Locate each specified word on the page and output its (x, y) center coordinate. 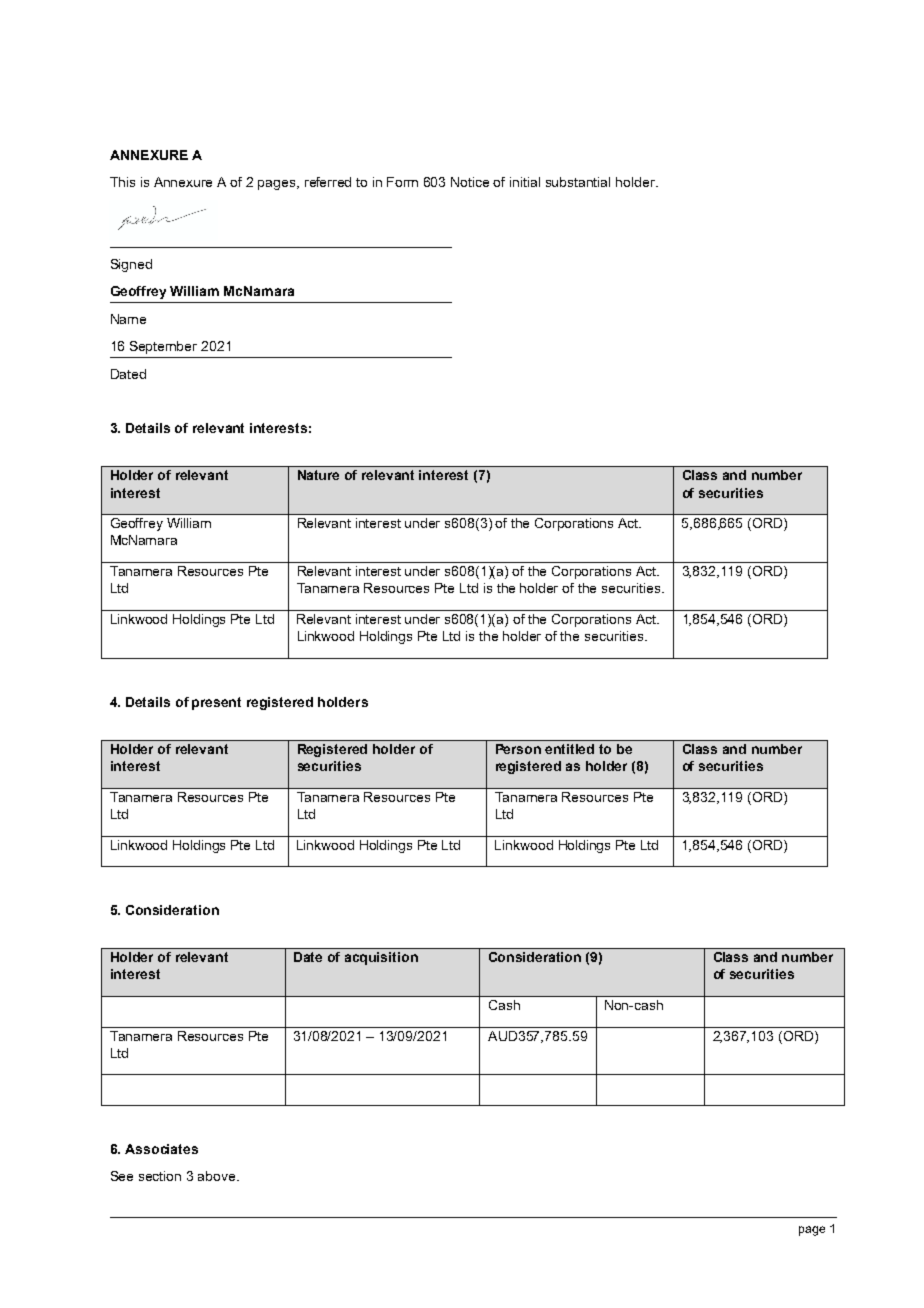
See (122, 1176)
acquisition (381, 958)
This (122, 182)
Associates (161, 1149)
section (160, 1176)
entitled (569, 749)
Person (518, 749)
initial (525, 182)
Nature (318, 475)
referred (328, 182)
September (163, 347)
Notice (470, 182)
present (216, 703)
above (218, 1176)
